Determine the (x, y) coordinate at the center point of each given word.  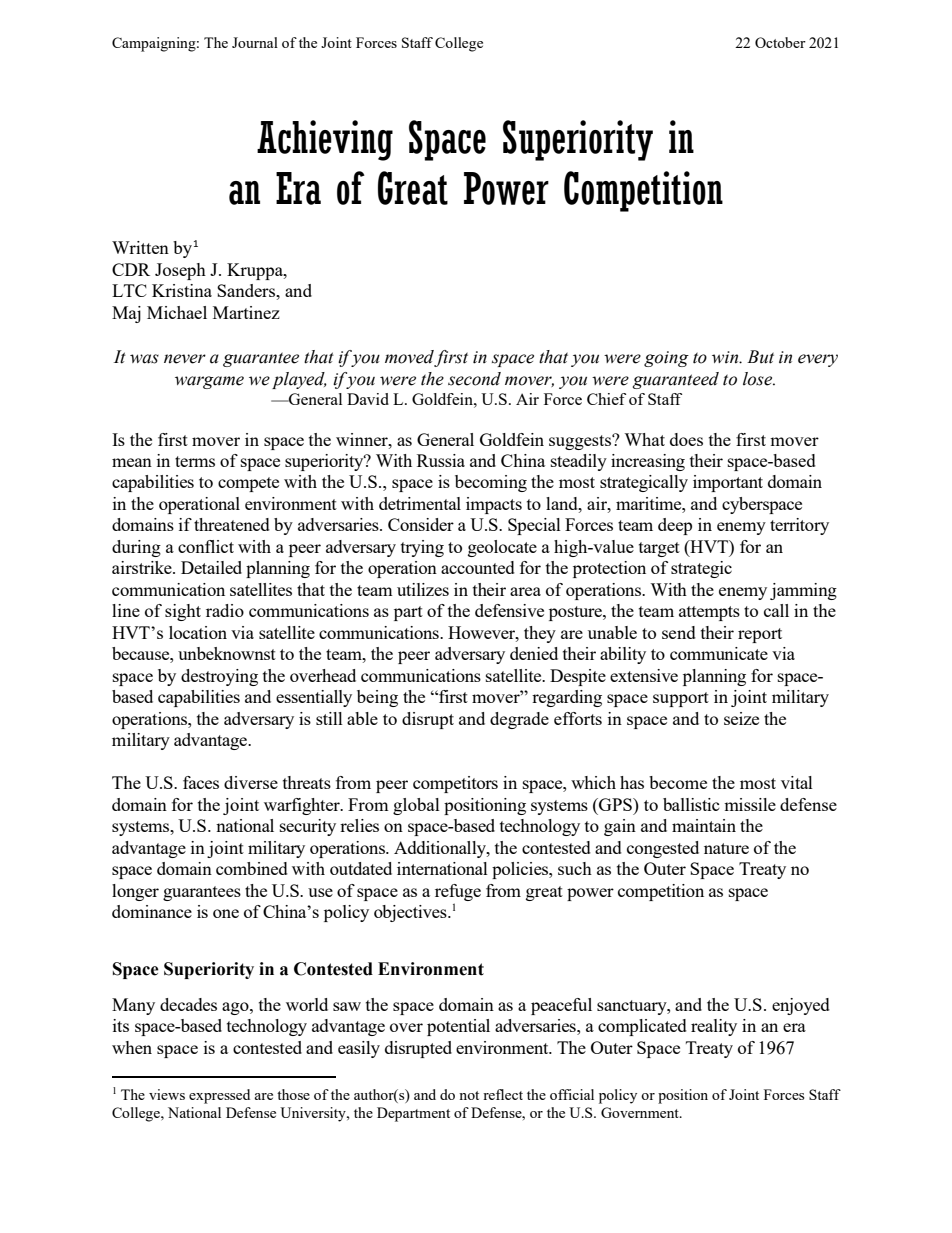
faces (201, 782)
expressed (219, 1096)
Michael (177, 312)
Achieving (325, 140)
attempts (709, 613)
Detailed (211, 567)
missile (750, 804)
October (780, 42)
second (474, 379)
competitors (455, 784)
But (760, 357)
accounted (478, 567)
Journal (255, 42)
